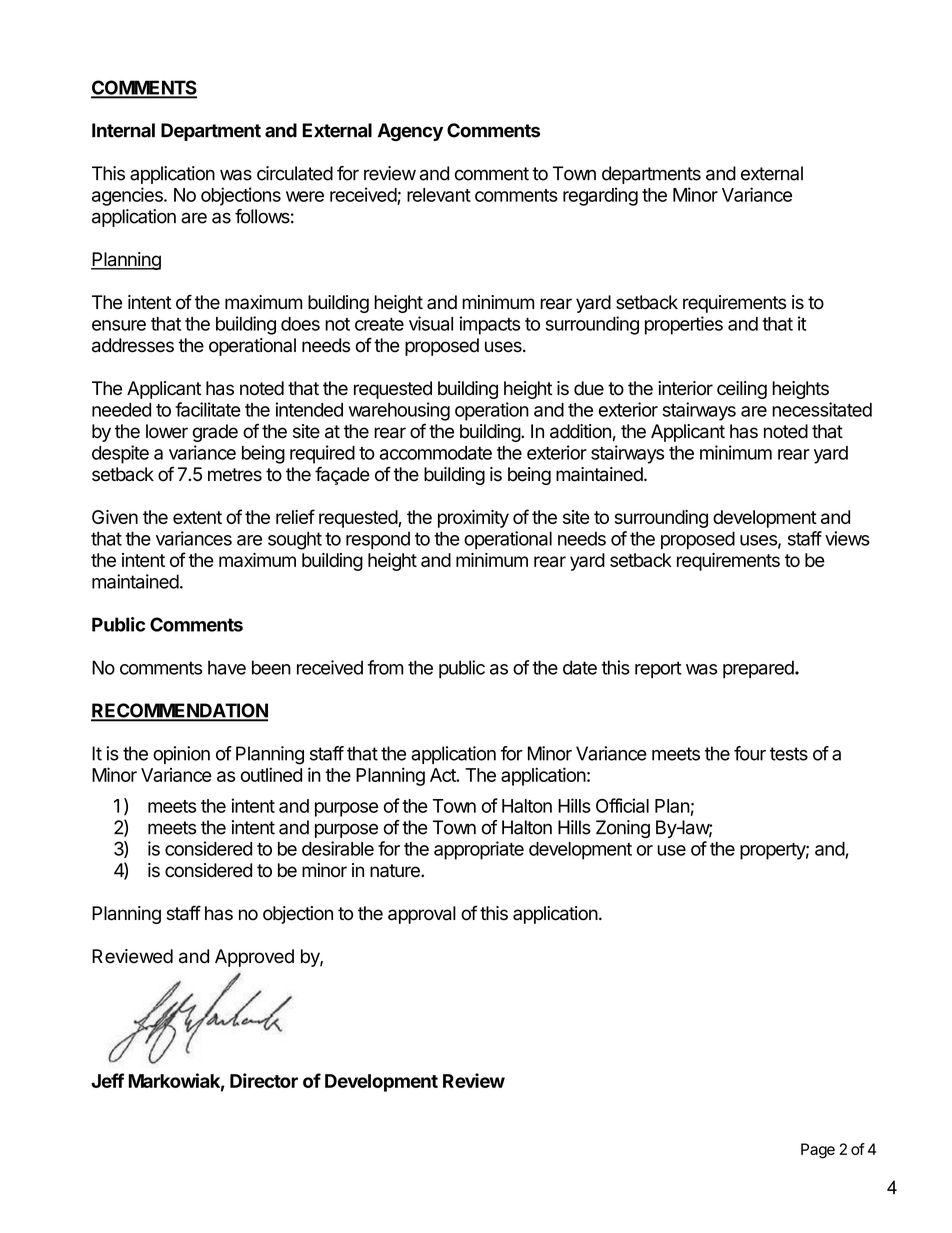  What do you see at coordinates (235, 475) in the screenshot?
I see `metres` at bounding box center [235, 475].
